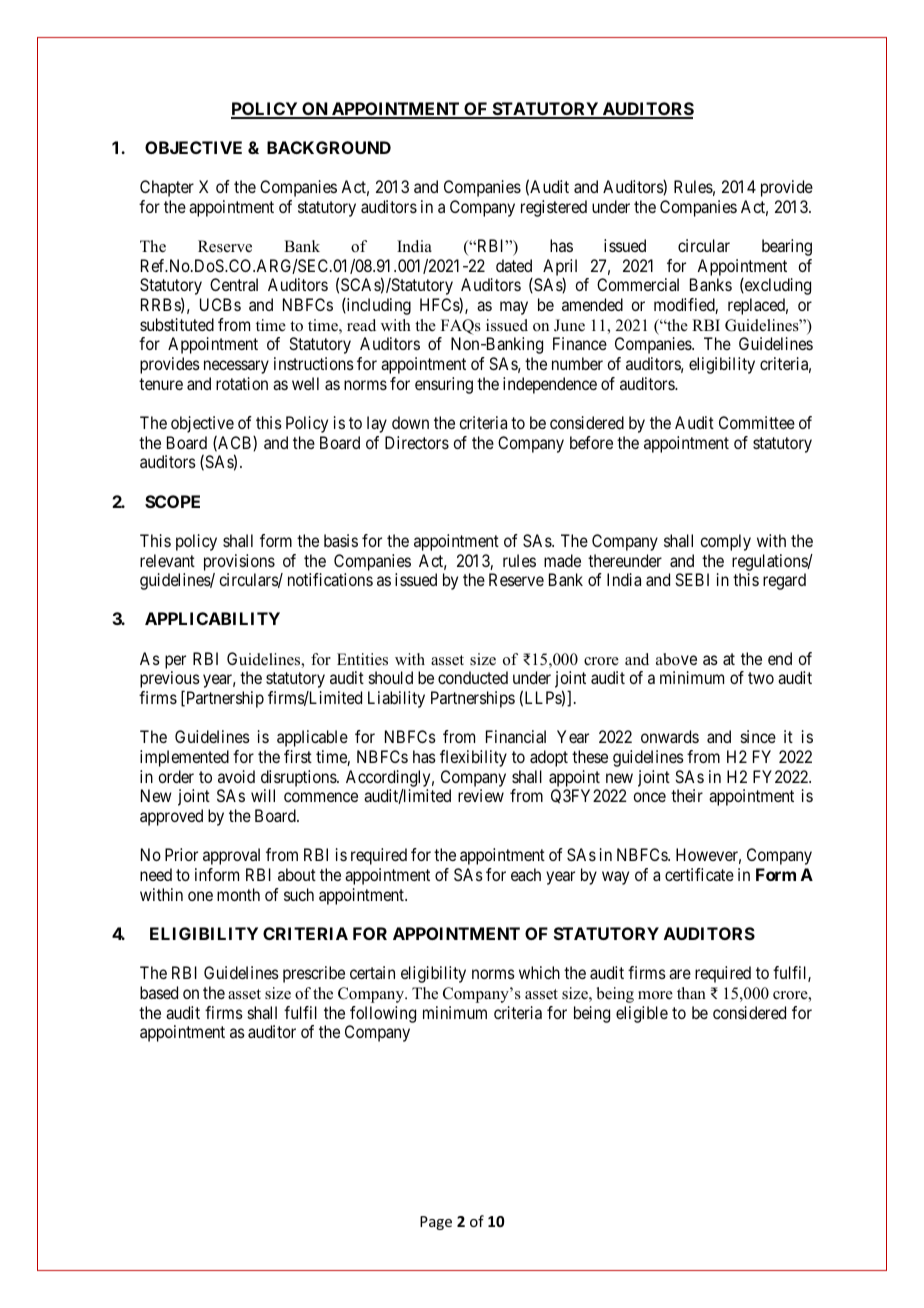 The height and width of the screenshot is (1308, 924). I want to click on above, so click(676, 659).
